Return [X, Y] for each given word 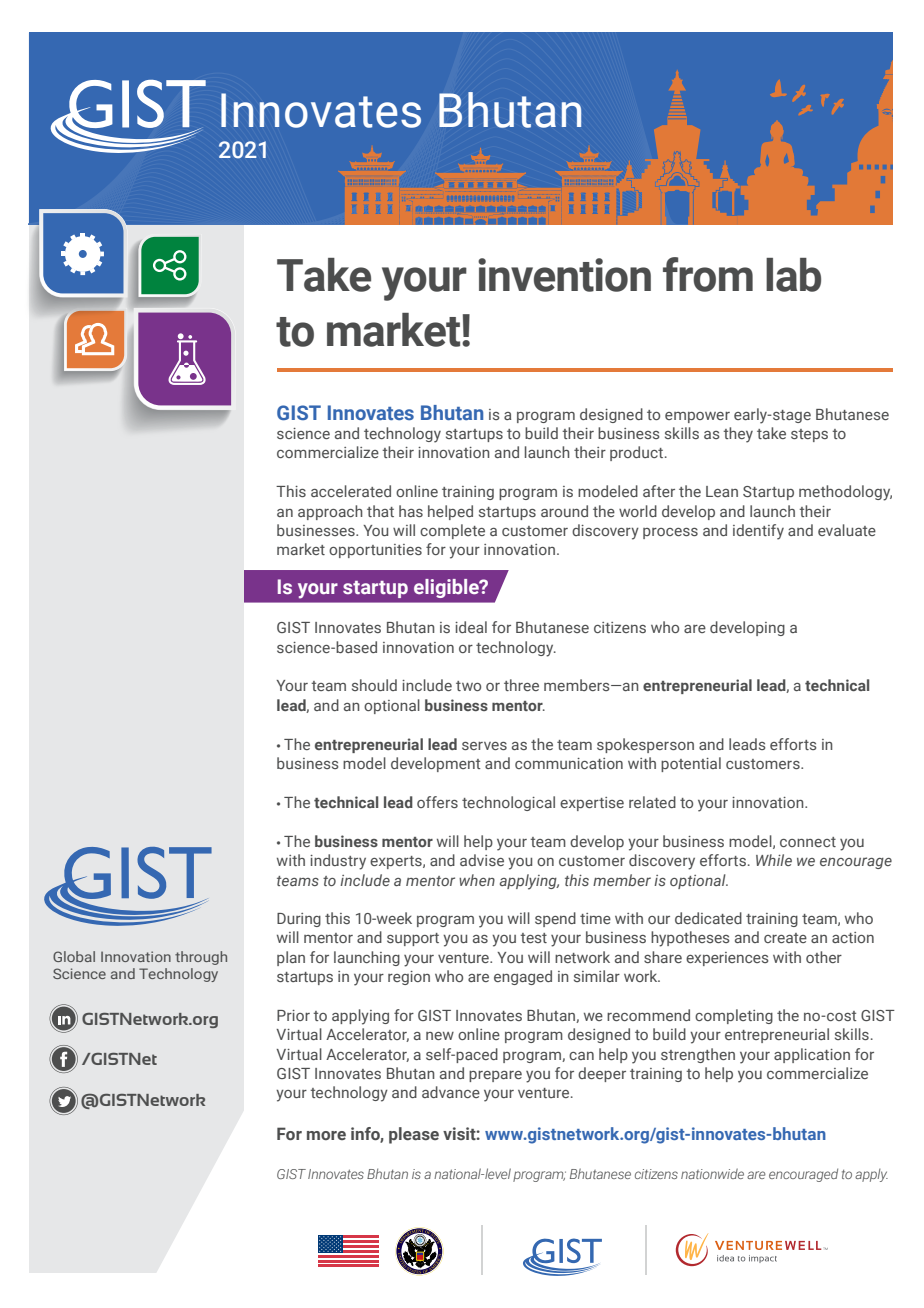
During [299, 920]
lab [793, 275]
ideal [471, 627]
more [326, 1135]
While [774, 860]
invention [564, 275]
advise [482, 860]
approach [330, 512]
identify [758, 532]
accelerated [351, 491]
